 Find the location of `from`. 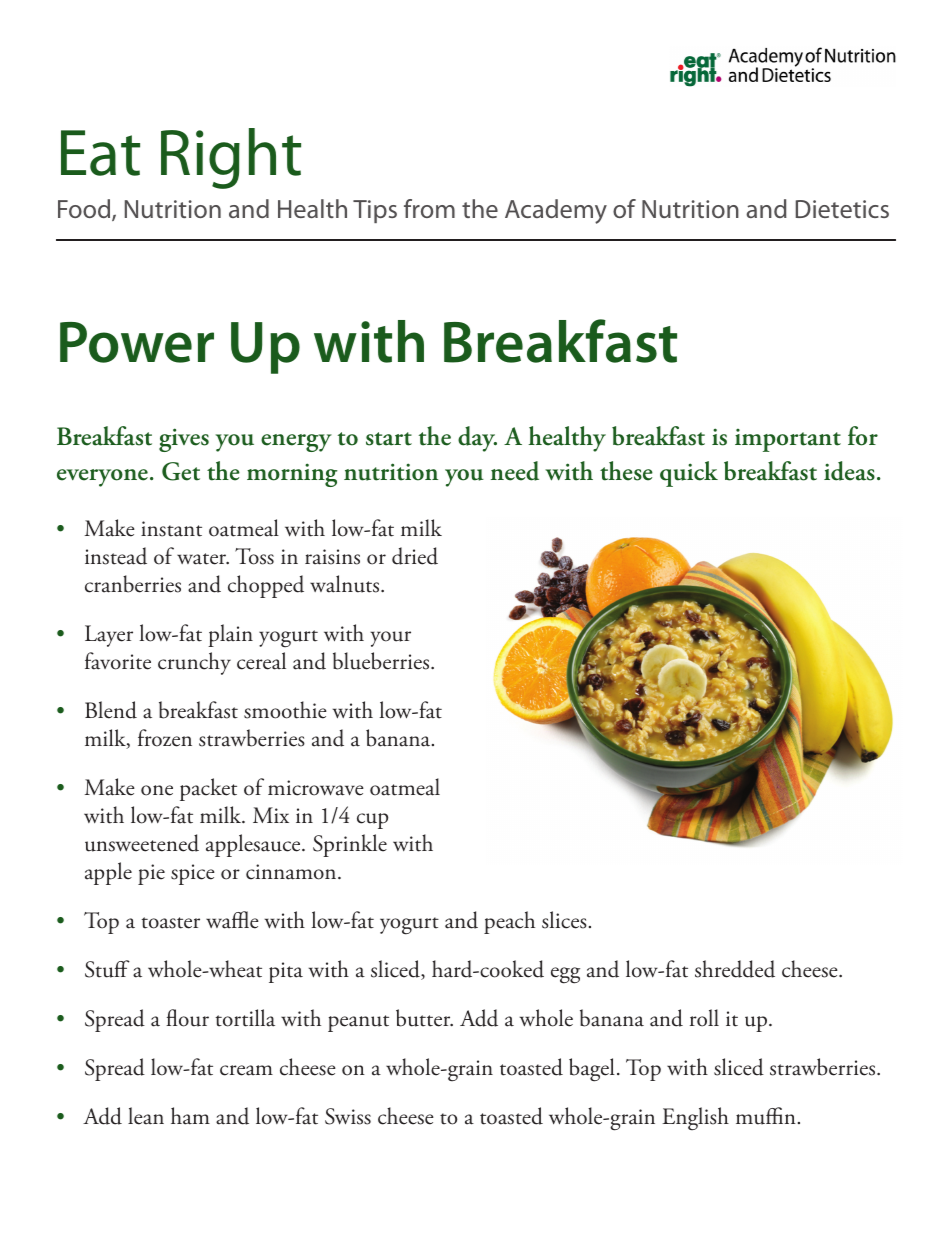

from is located at coordinates (429, 208).
